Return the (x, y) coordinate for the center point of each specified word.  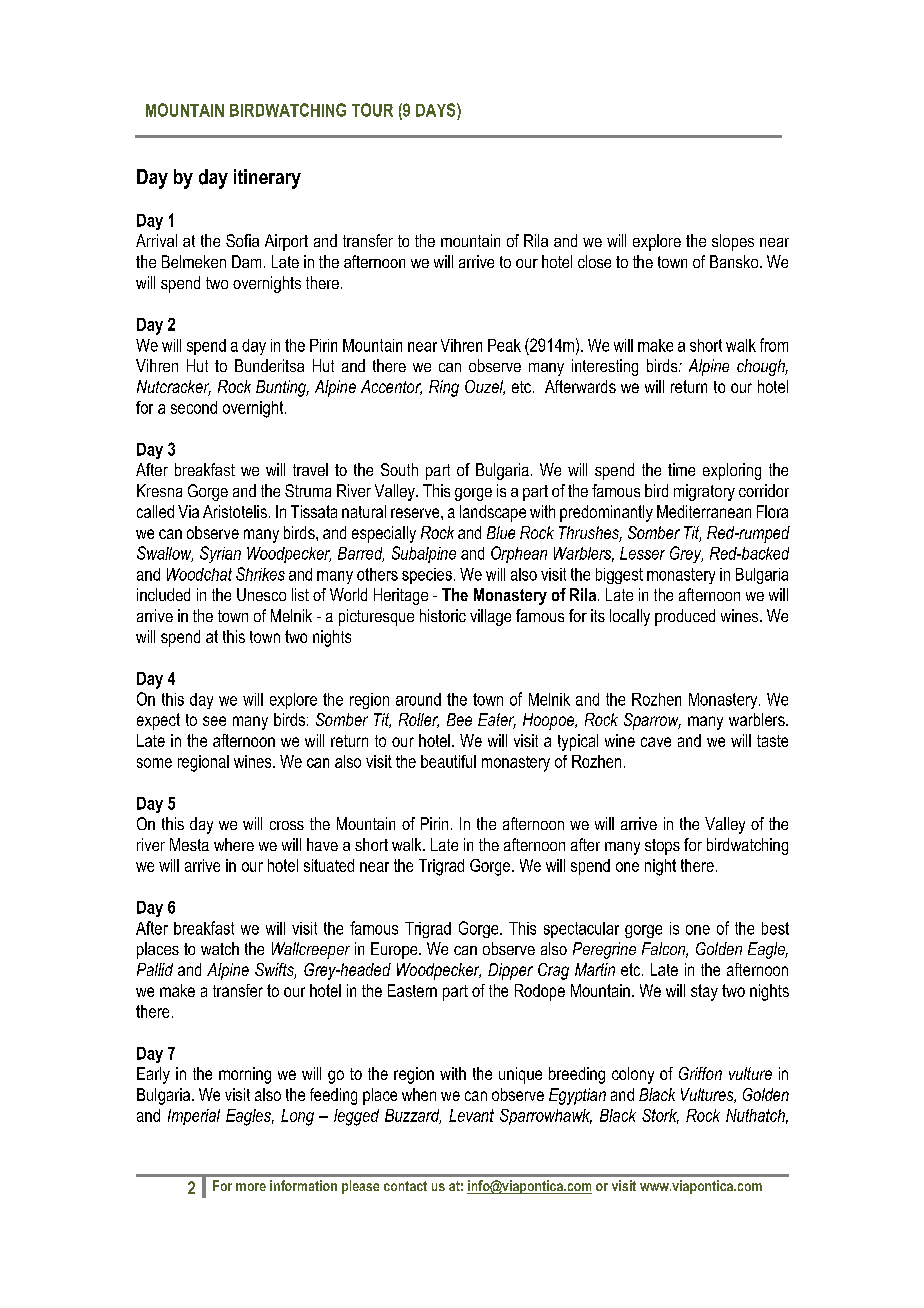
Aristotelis (235, 511)
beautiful (448, 761)
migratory (704, 492)
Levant (471, 1115)
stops (662, 847)
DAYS (437, 110)
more (251, 1187)
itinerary (267, 179)
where (234, 844)
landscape (493, 513)
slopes (733, 242)
